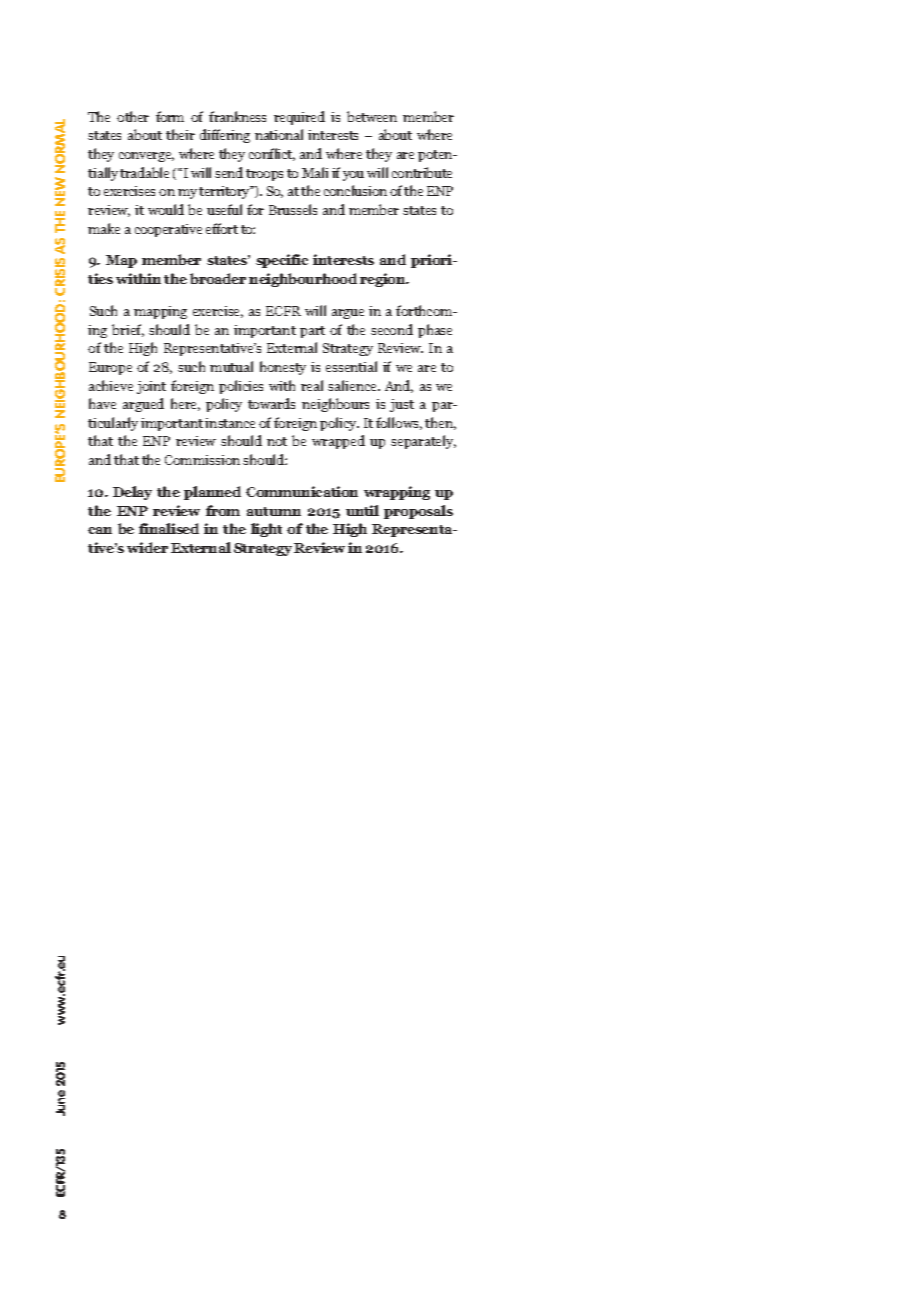  I want to click on mapping, so click(160, 312).
